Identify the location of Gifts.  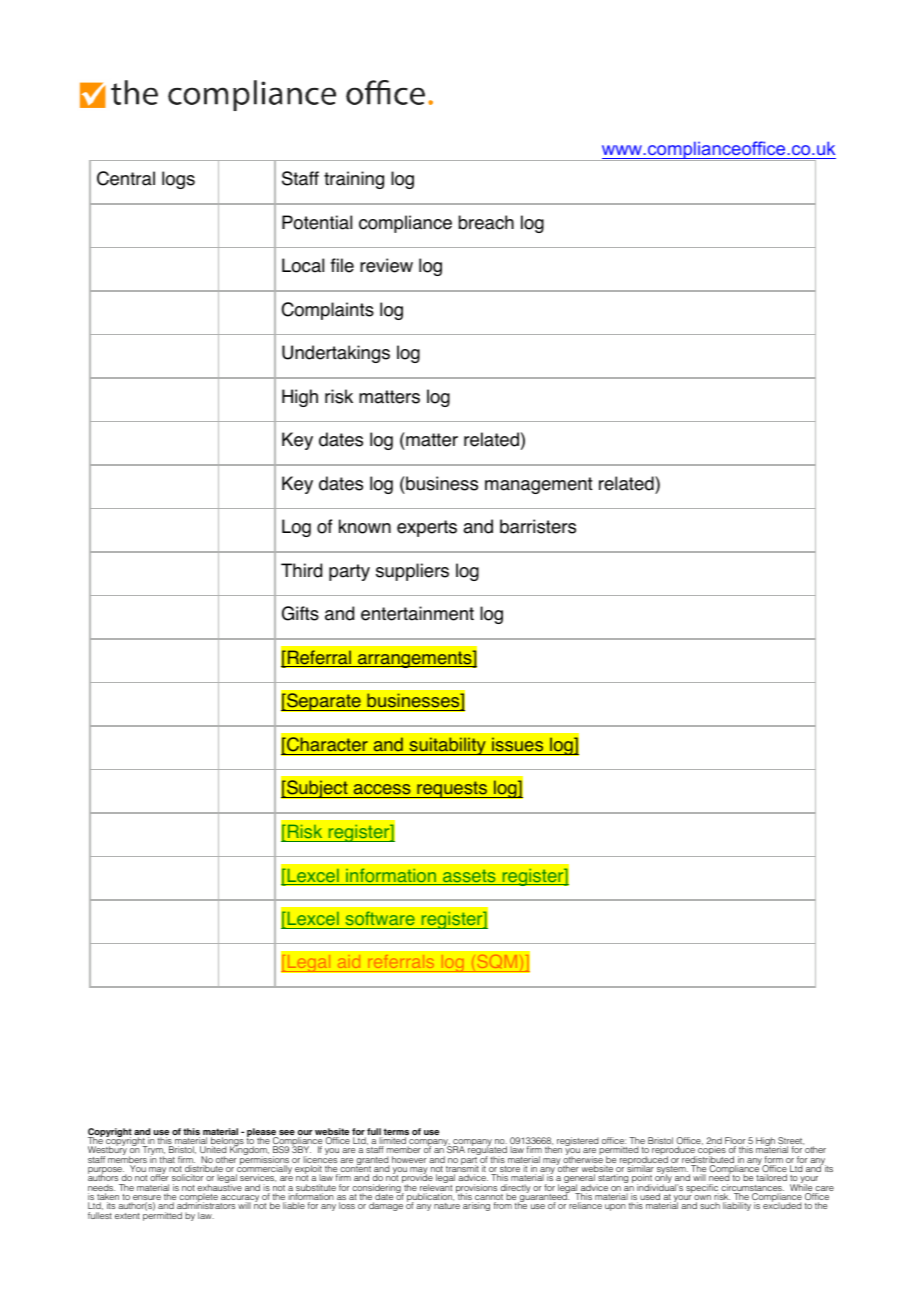
(300, 613).
